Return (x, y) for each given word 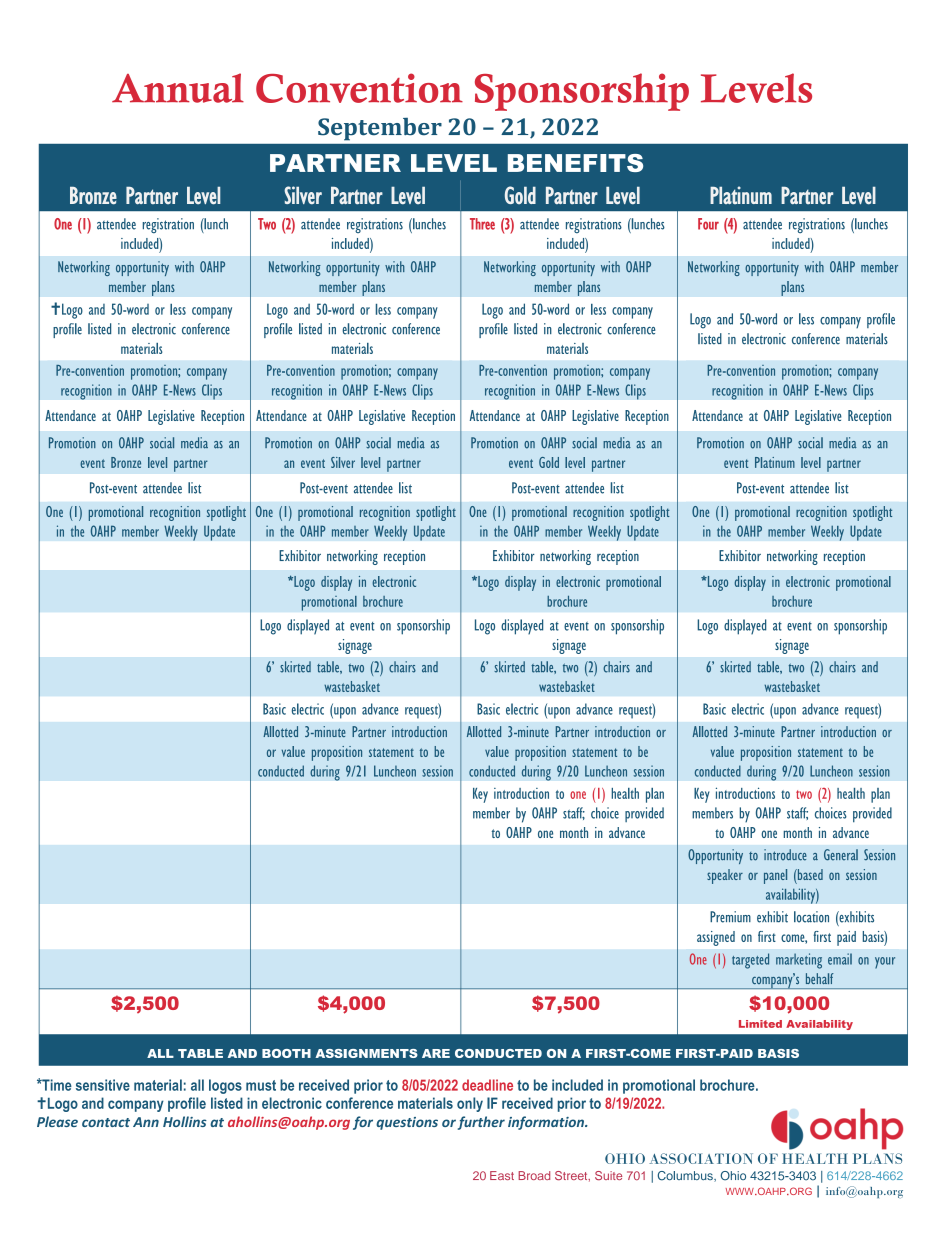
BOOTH (286, 1053)
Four (708, 224)
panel (775, 876)
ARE (436, 1053)
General (841, 855)
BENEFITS (575, 163)
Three (482, 224)
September (380, 129)
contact (106, 1122)
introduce (785, 855)
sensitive (103, 1085)
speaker (725, 876)
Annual (178, 88)
